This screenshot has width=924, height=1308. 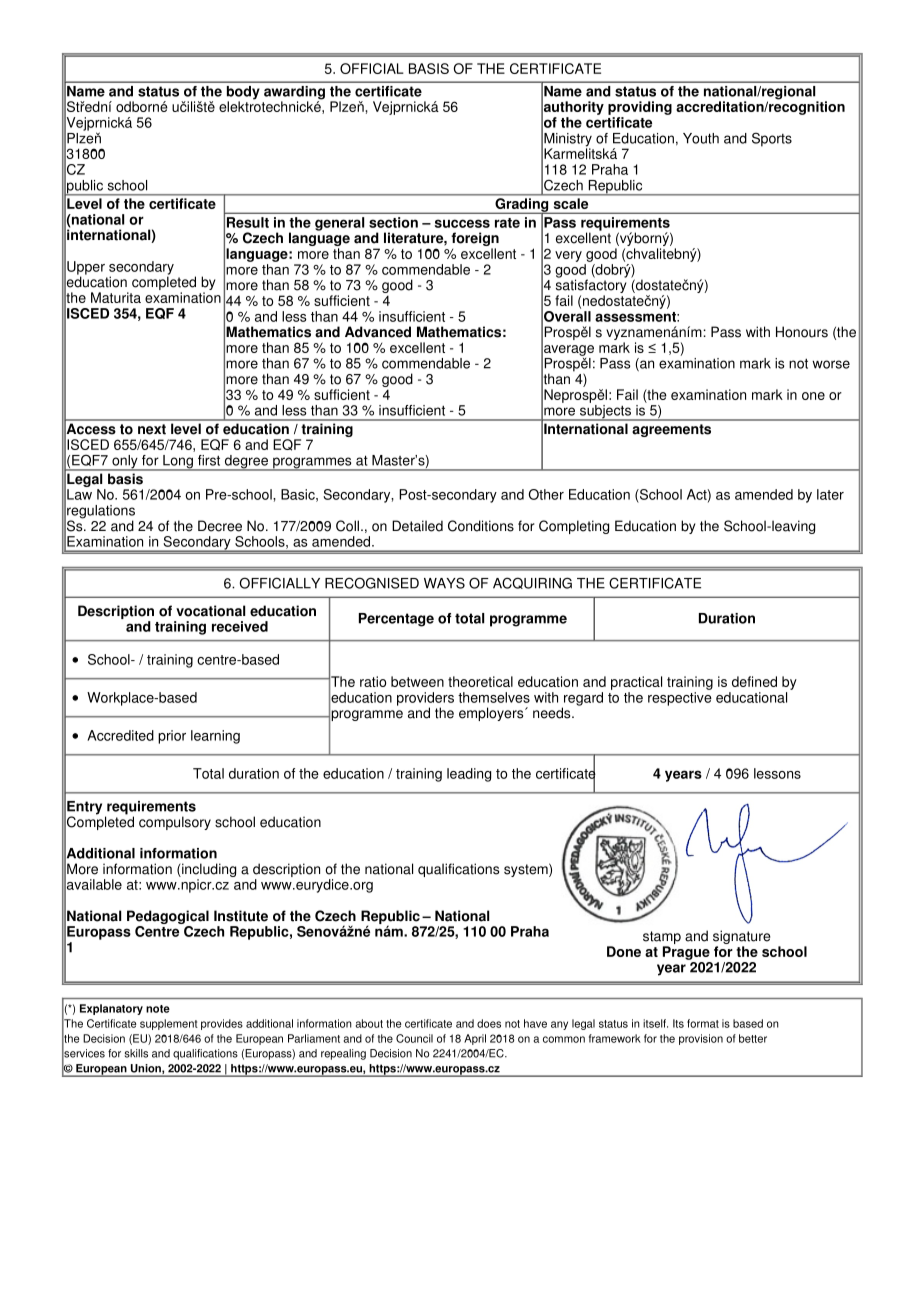 I want to click on Advanced, so click(x=378, y=332).
